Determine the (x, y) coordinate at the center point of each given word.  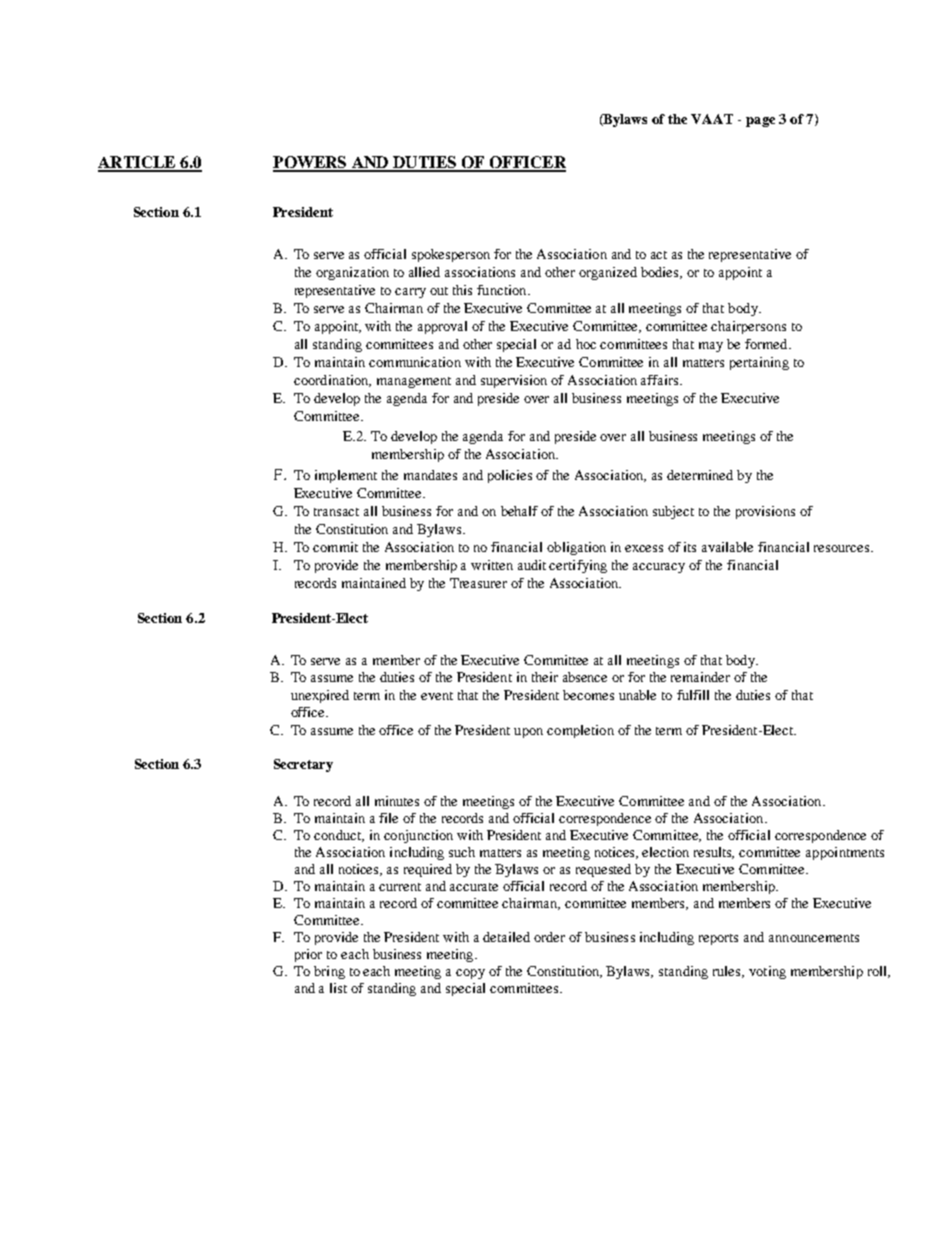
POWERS (311, 163)
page (760, 122)
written (492, 565)
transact (336, 512)
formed (767, 344)
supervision (514, 381)
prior (308, 955)
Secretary (303, 765)
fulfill (693, 695)
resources (843, 548)
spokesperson (451, 255)
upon (528, 733)
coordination (332, 381)
